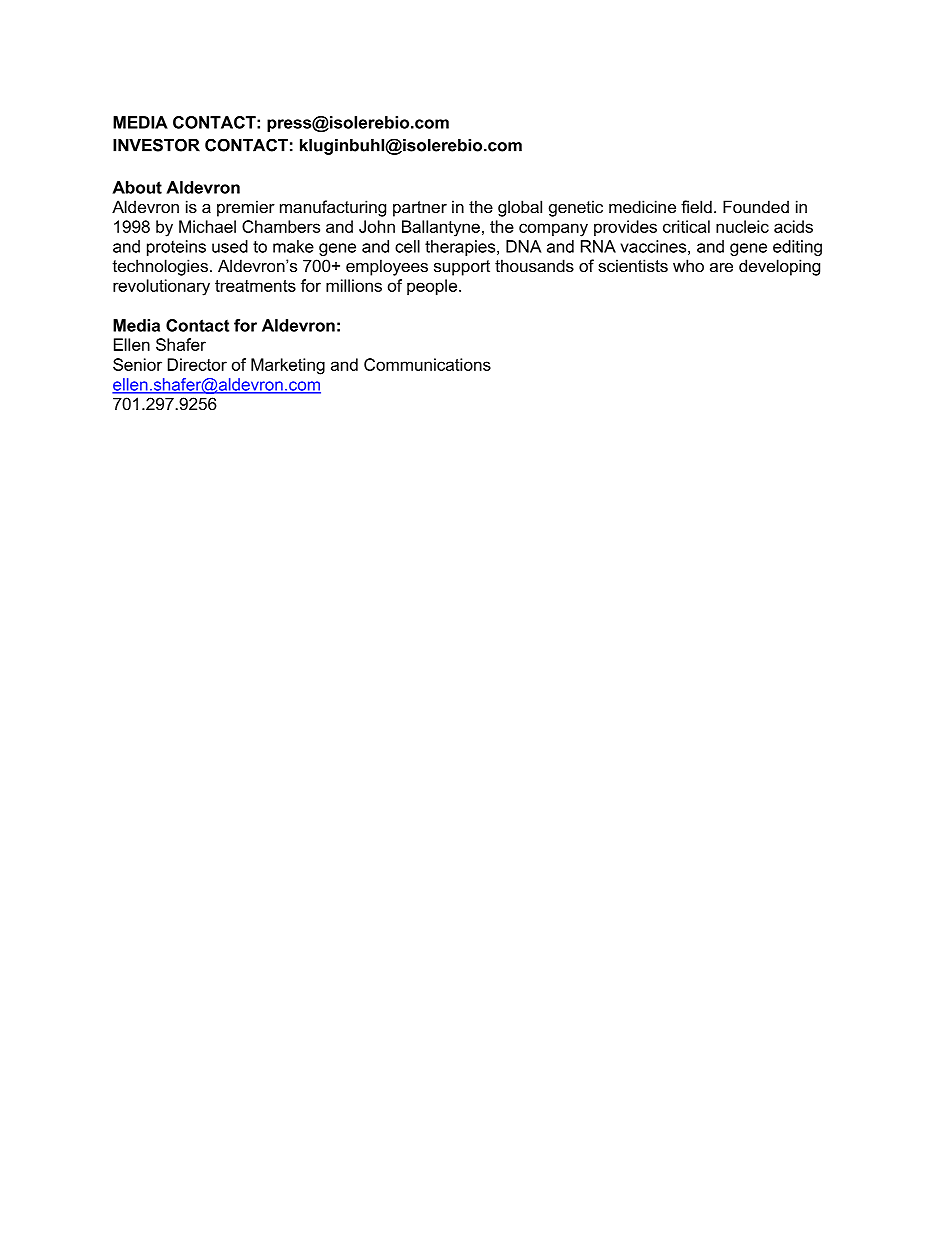  Describe the element at coordinates (197, 364) in the image. I see `Director` at that location.
